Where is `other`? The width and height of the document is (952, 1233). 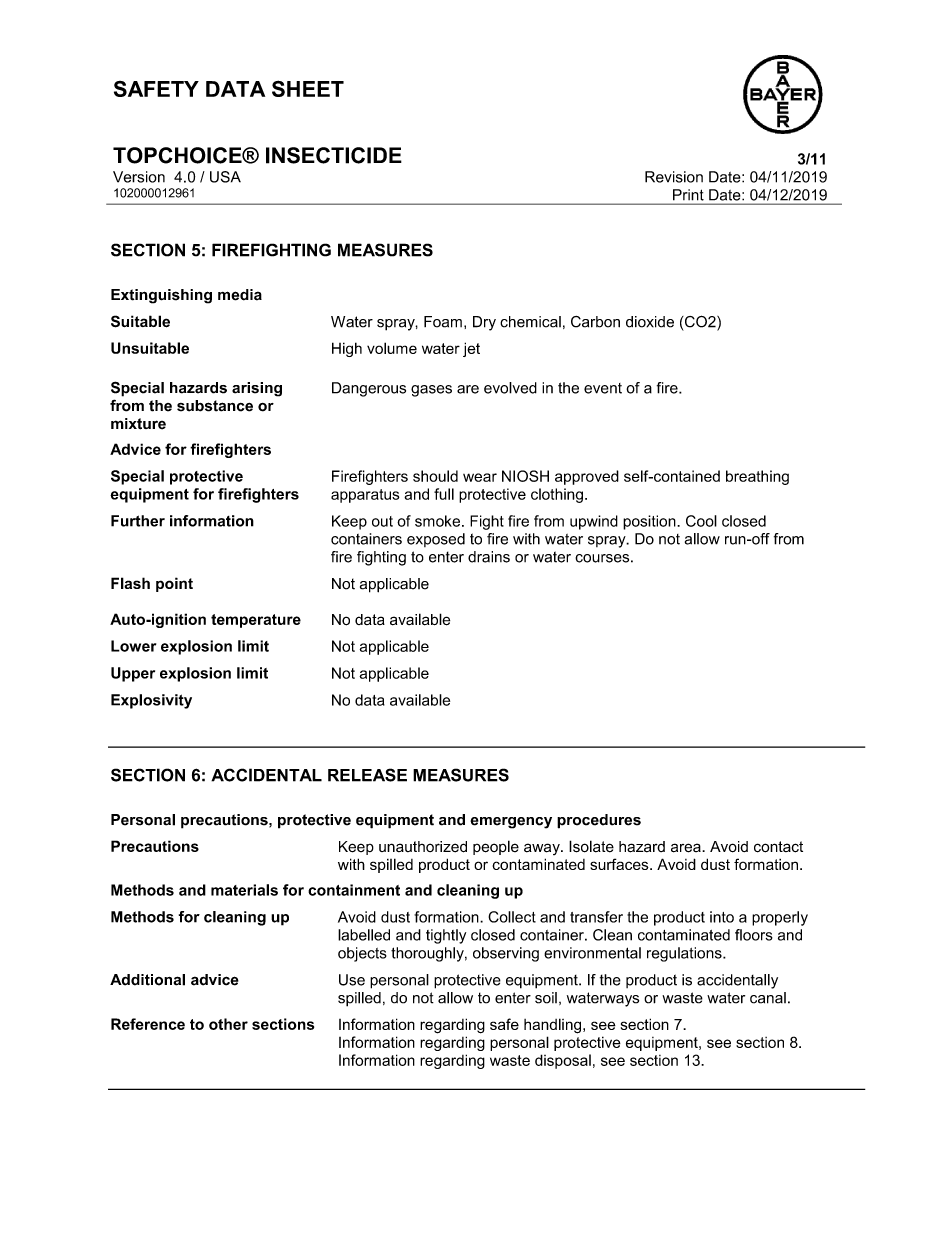 other is located at coordinates (228, 1024).
